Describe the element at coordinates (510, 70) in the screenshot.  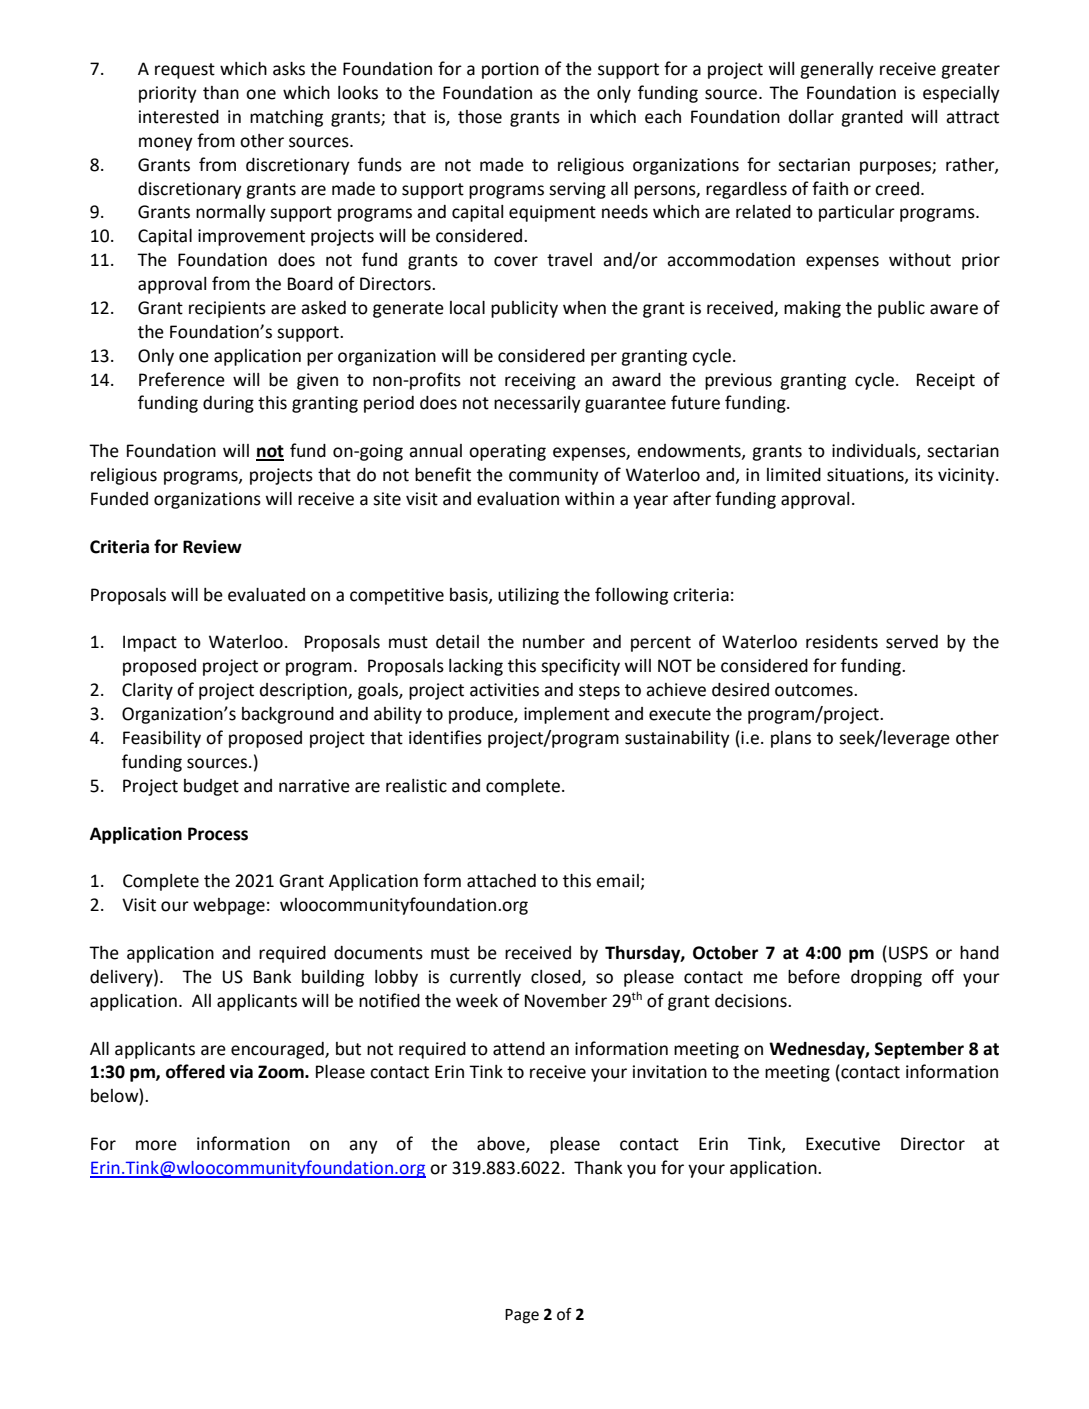
I see `portion` at that location.
